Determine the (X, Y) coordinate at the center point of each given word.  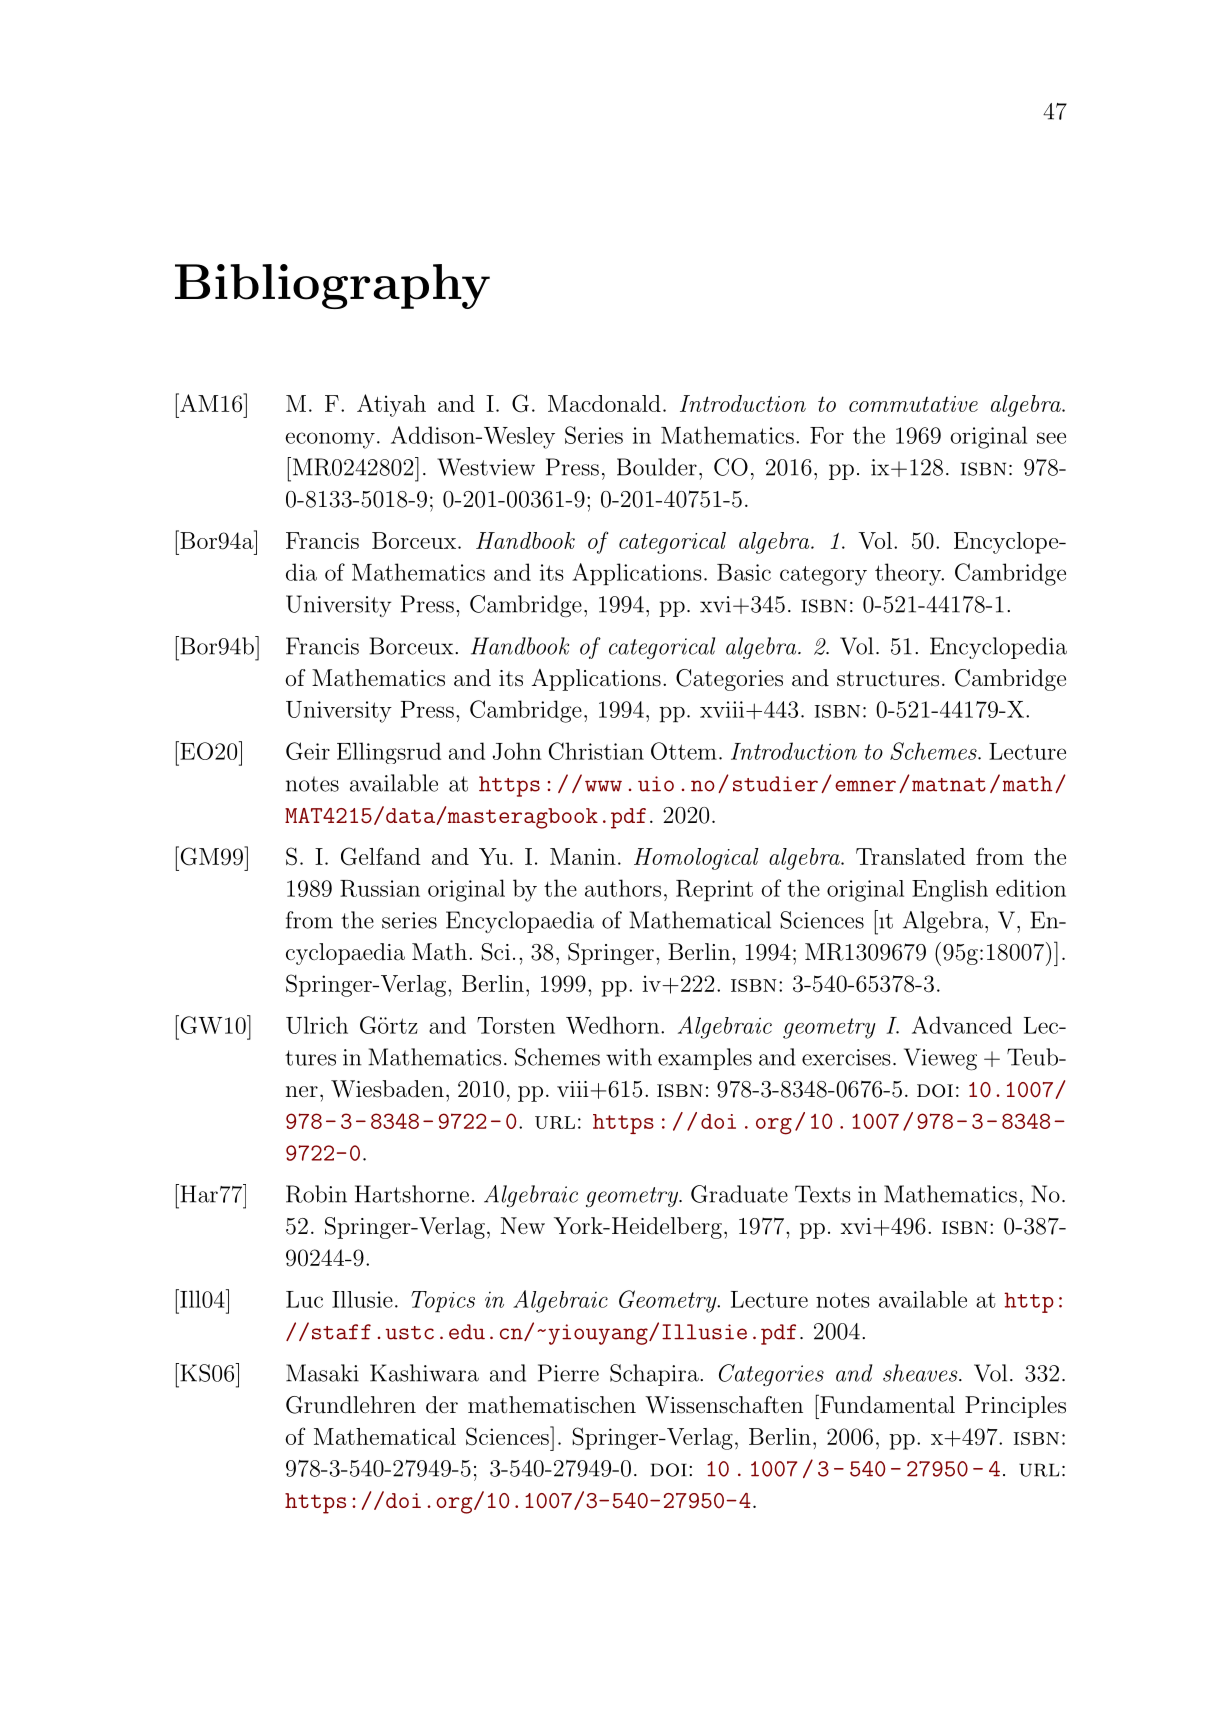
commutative (913, 404)
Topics (443, 1302)
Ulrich (317, 1025)
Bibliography (332, 286)
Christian (596, 751)
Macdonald (604, 403)
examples (705, 1059)
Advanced (962, 1025)
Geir (308, 751)
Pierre (568, 1373)
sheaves (921, 1373)
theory (909, 574)
